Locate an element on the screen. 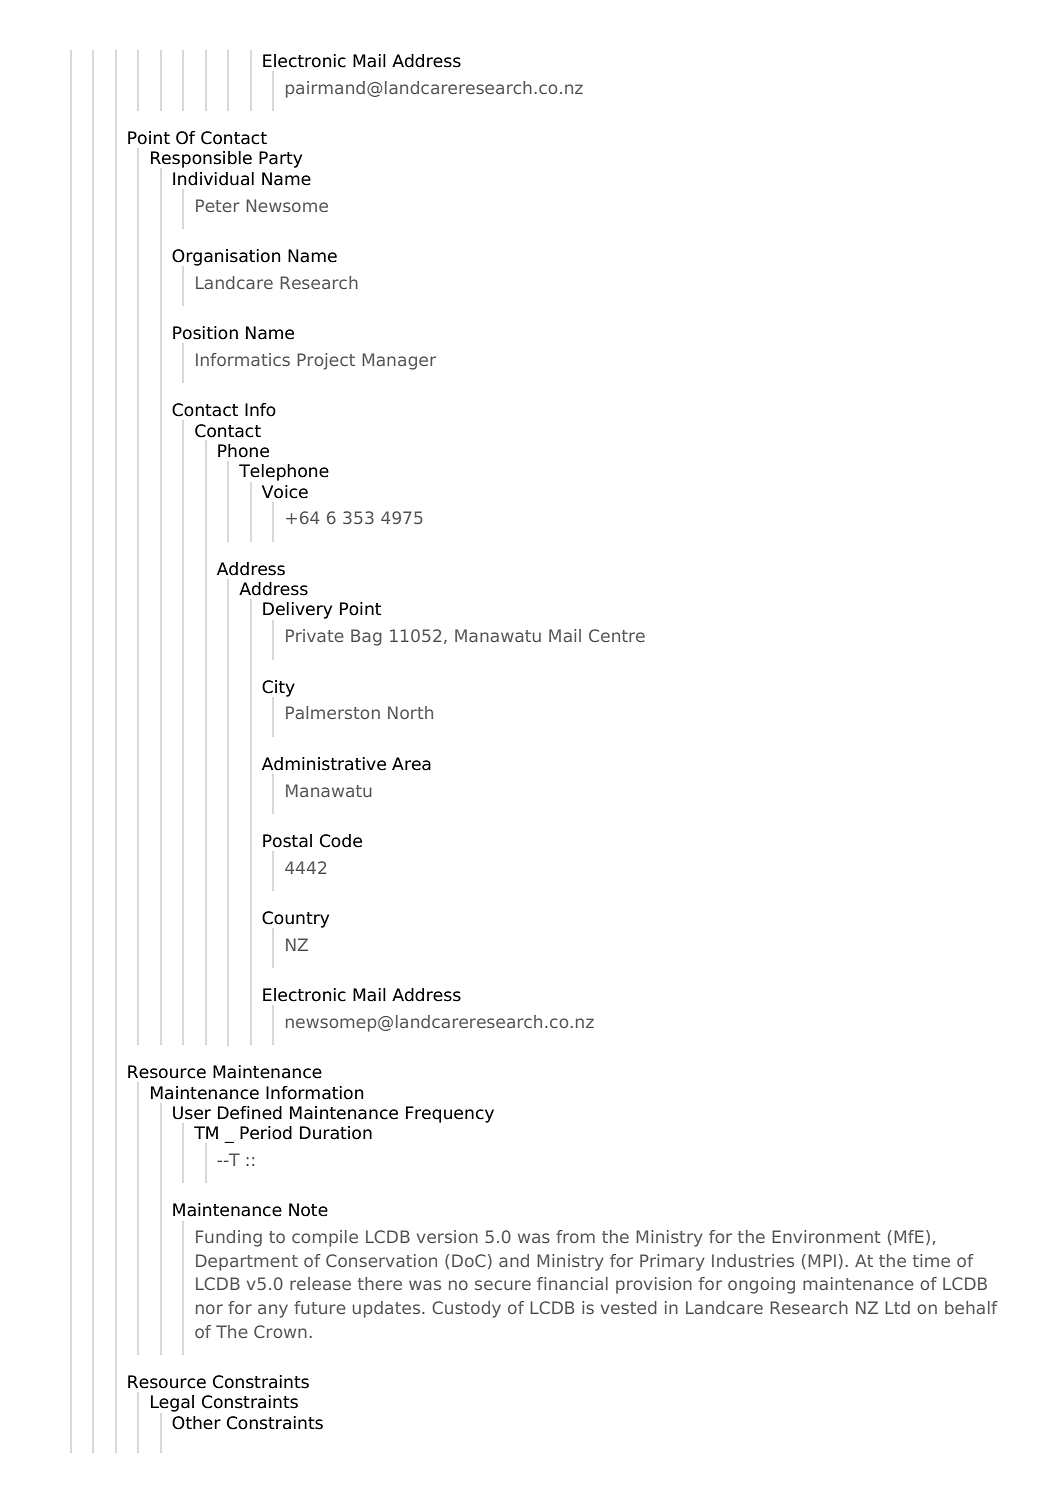 Image resolution: width=1062 pixels, height=1503 pixels. Crown is located at coordinates (280, 1331).
